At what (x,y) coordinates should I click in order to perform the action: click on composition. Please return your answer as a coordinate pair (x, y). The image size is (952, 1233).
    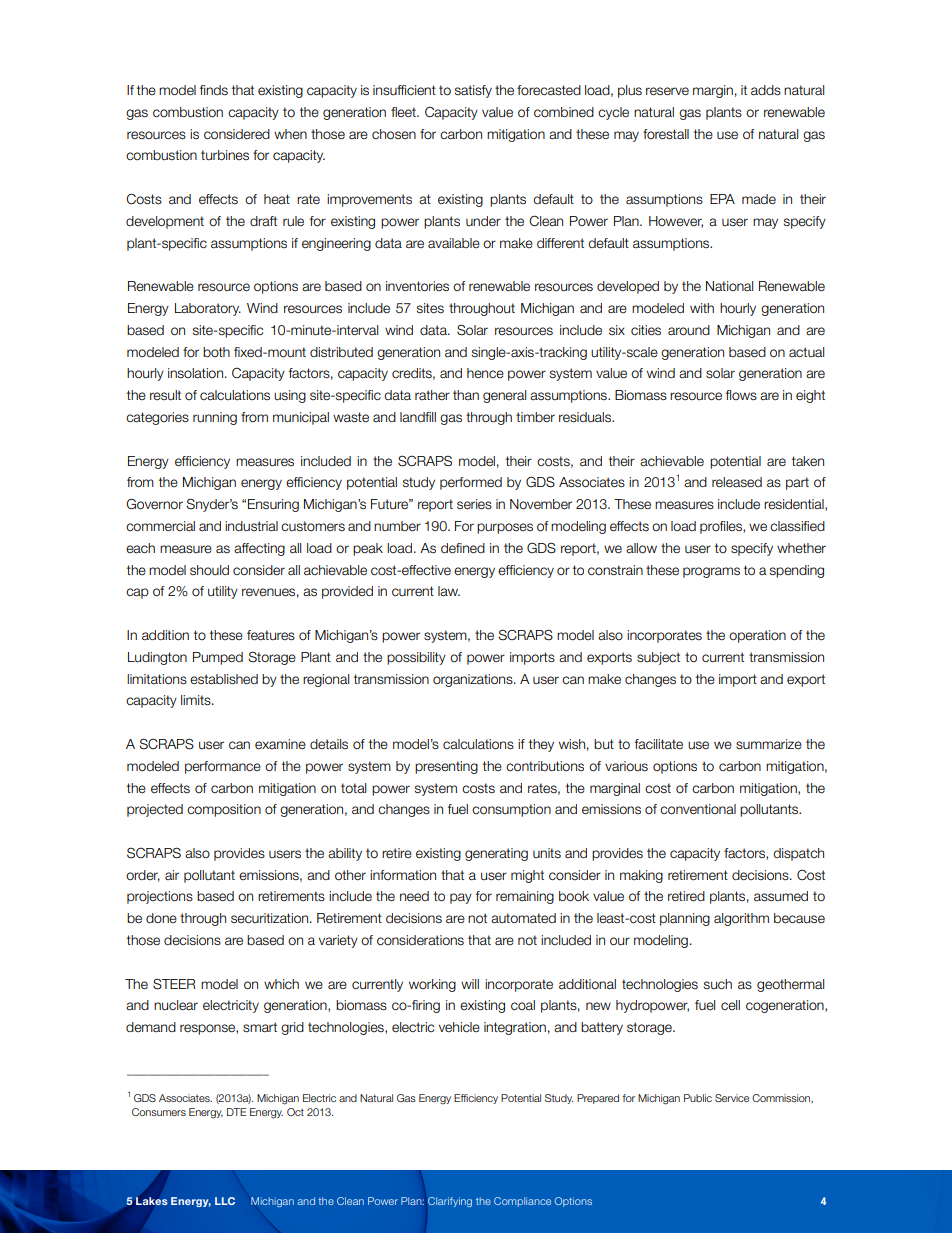
    Looking at the image, I should click on (224, 810).
